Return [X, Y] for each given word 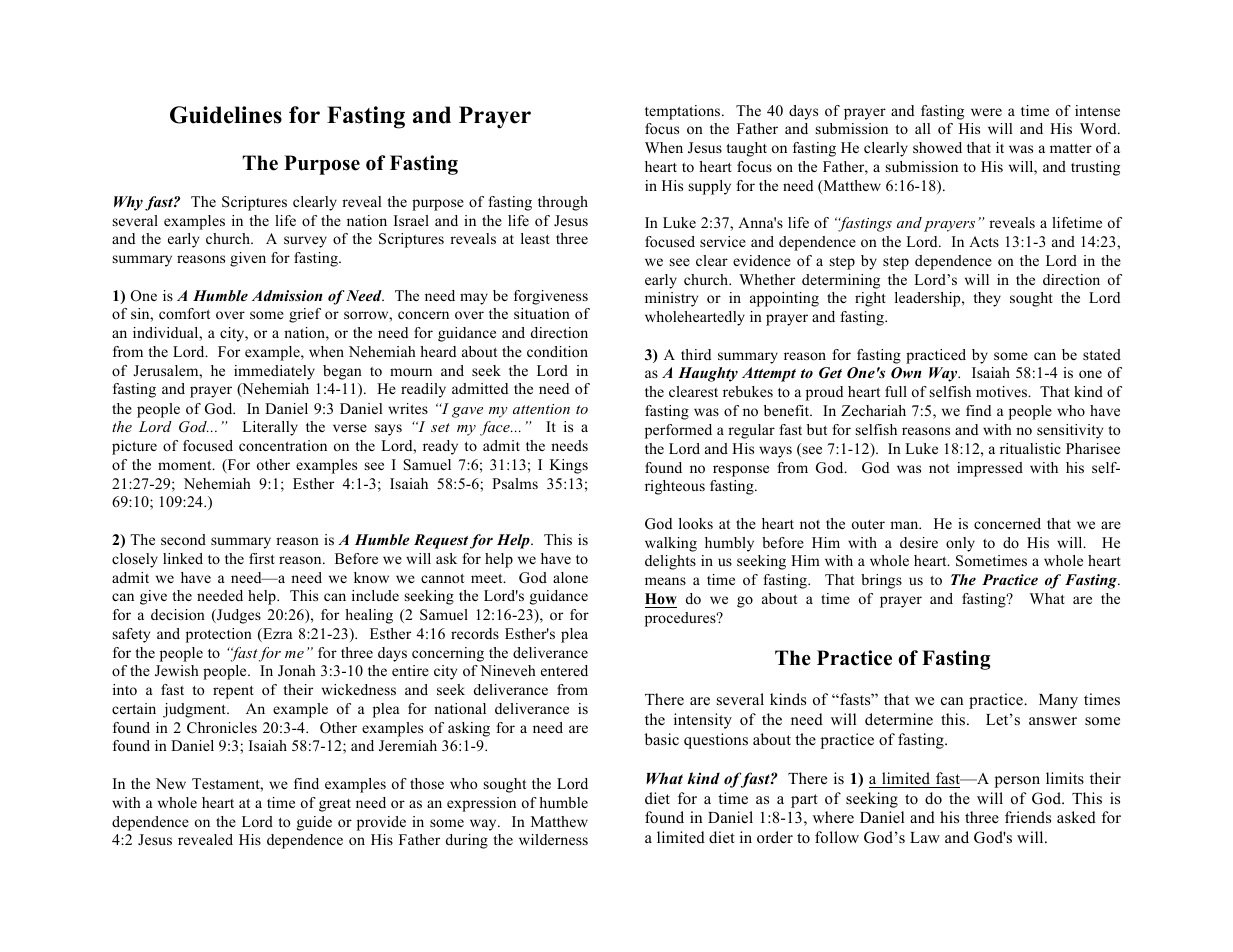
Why [128, 203]
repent [233, 692]
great [335, 805]
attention [541, 409]
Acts [984, 241]
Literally [270, 428]
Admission [287, 295]
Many [1058, 701]
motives [1003, 391]
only [960, 544]
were [986, 112]
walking [671, 544]
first [262, 558]
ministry [671, 299]
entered [564, 670]
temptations [684, 112]
